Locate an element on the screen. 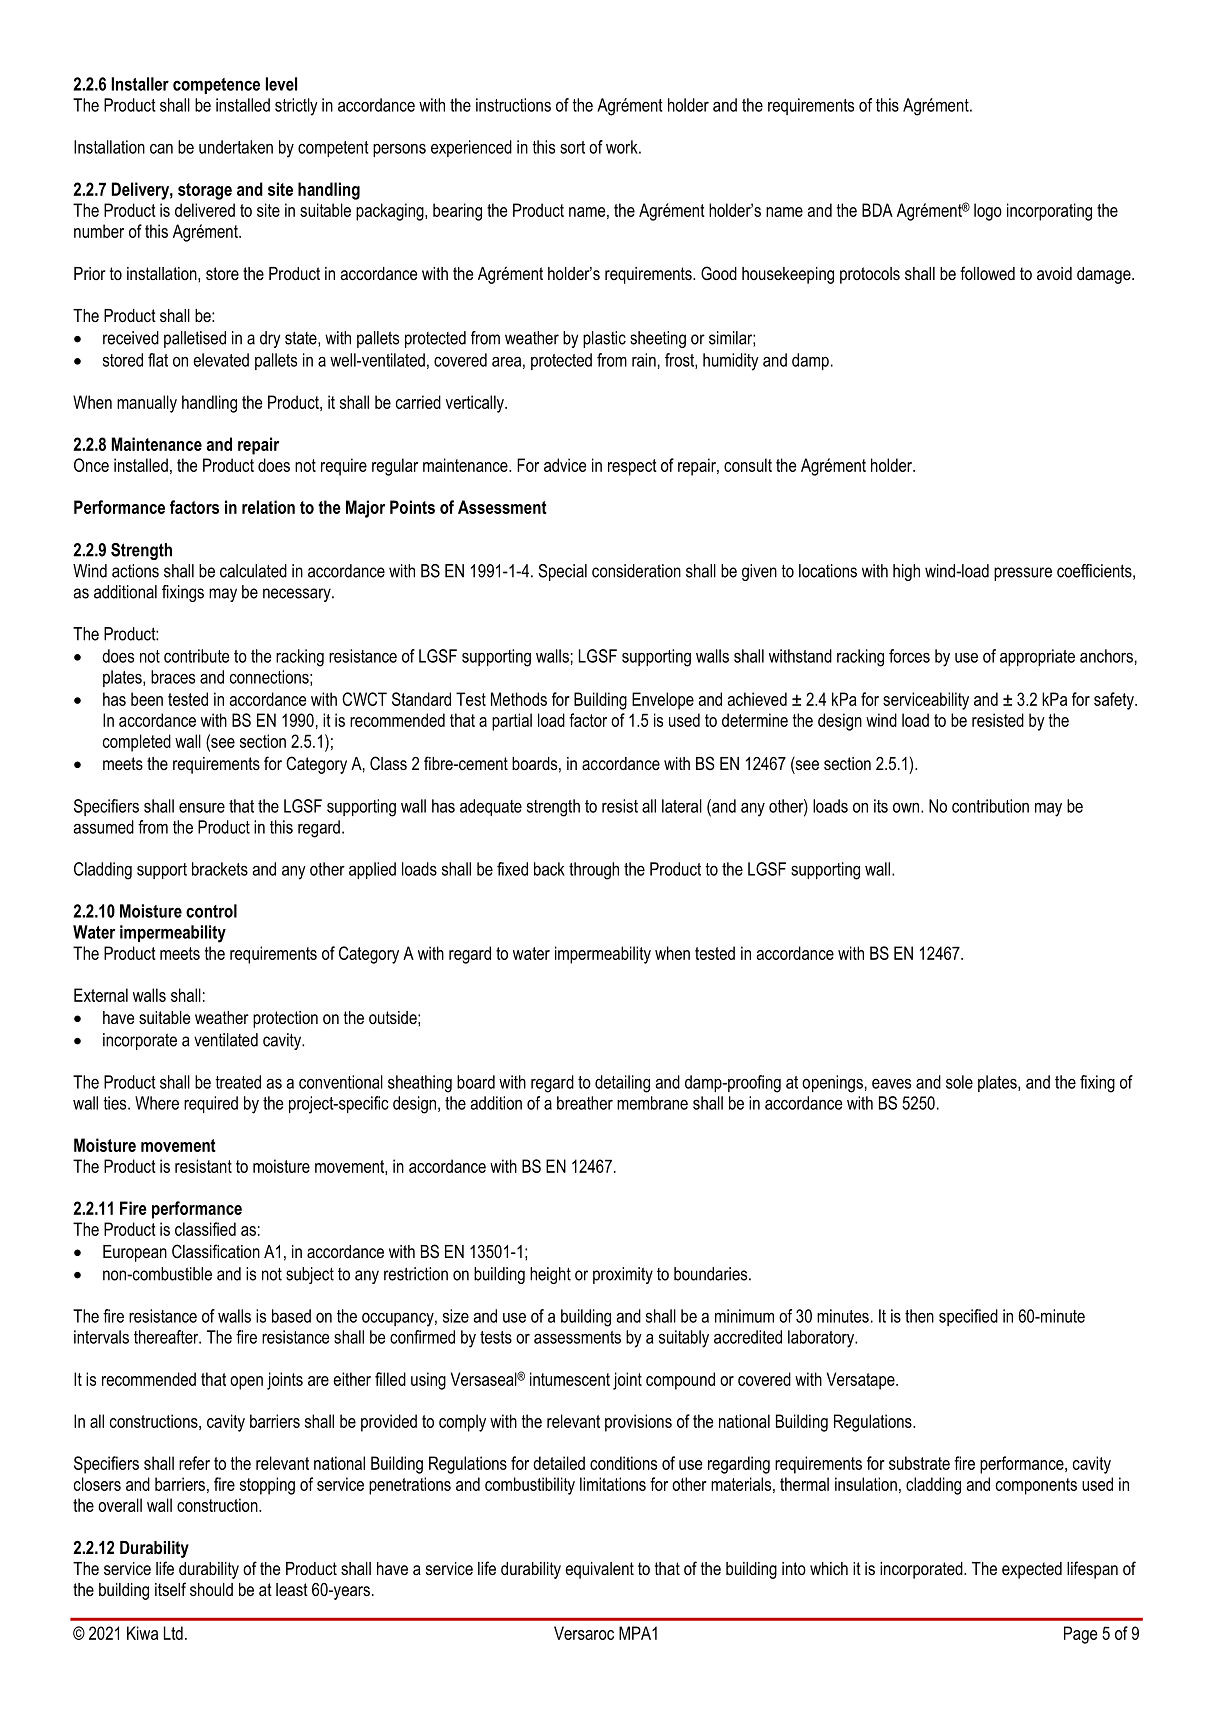 Image resolution: width=1213 pixels, height=1716 pixels. should is located at coordinates (211, 1590).
